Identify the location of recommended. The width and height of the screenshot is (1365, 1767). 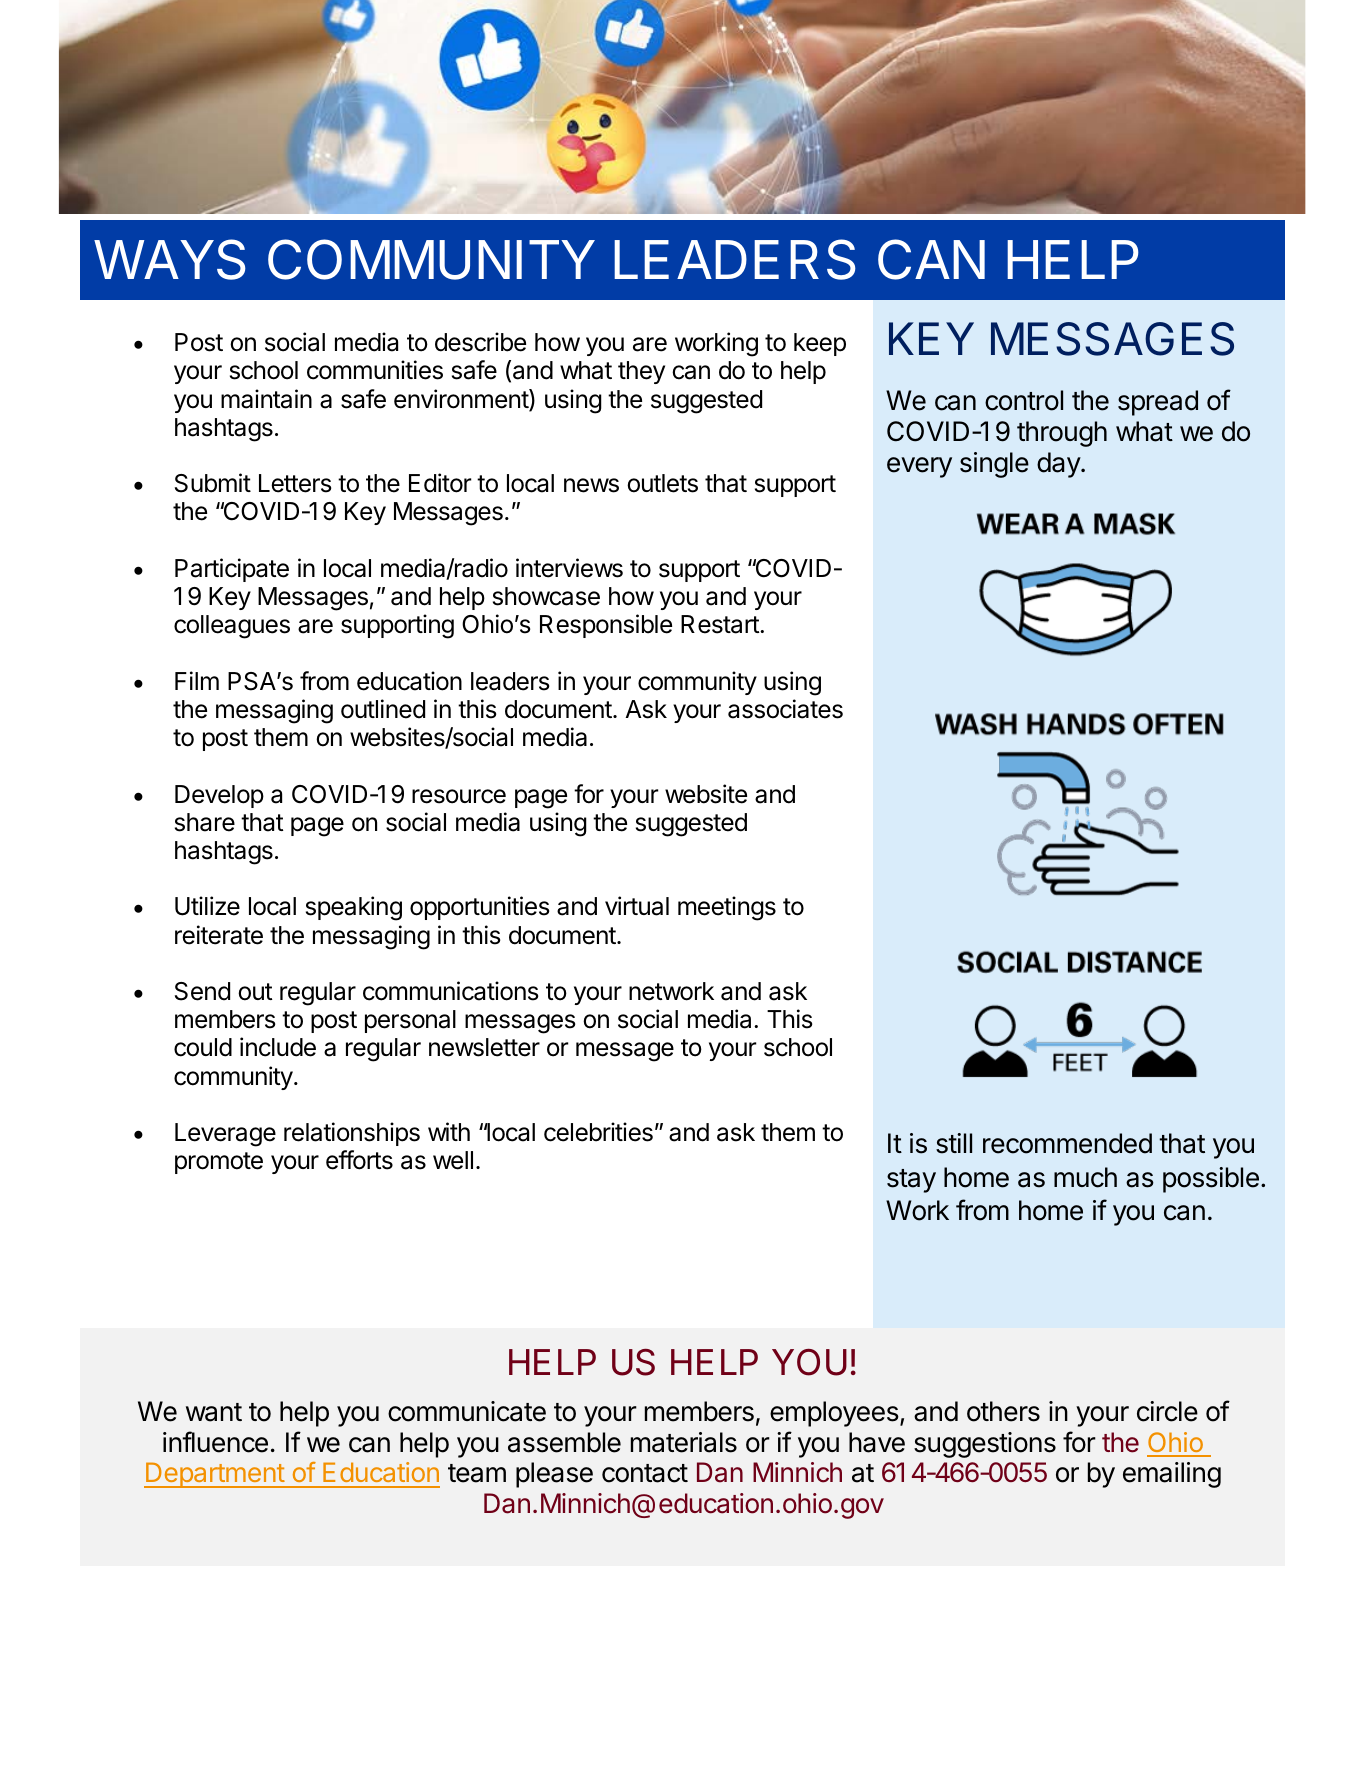
(1067, 1143).
